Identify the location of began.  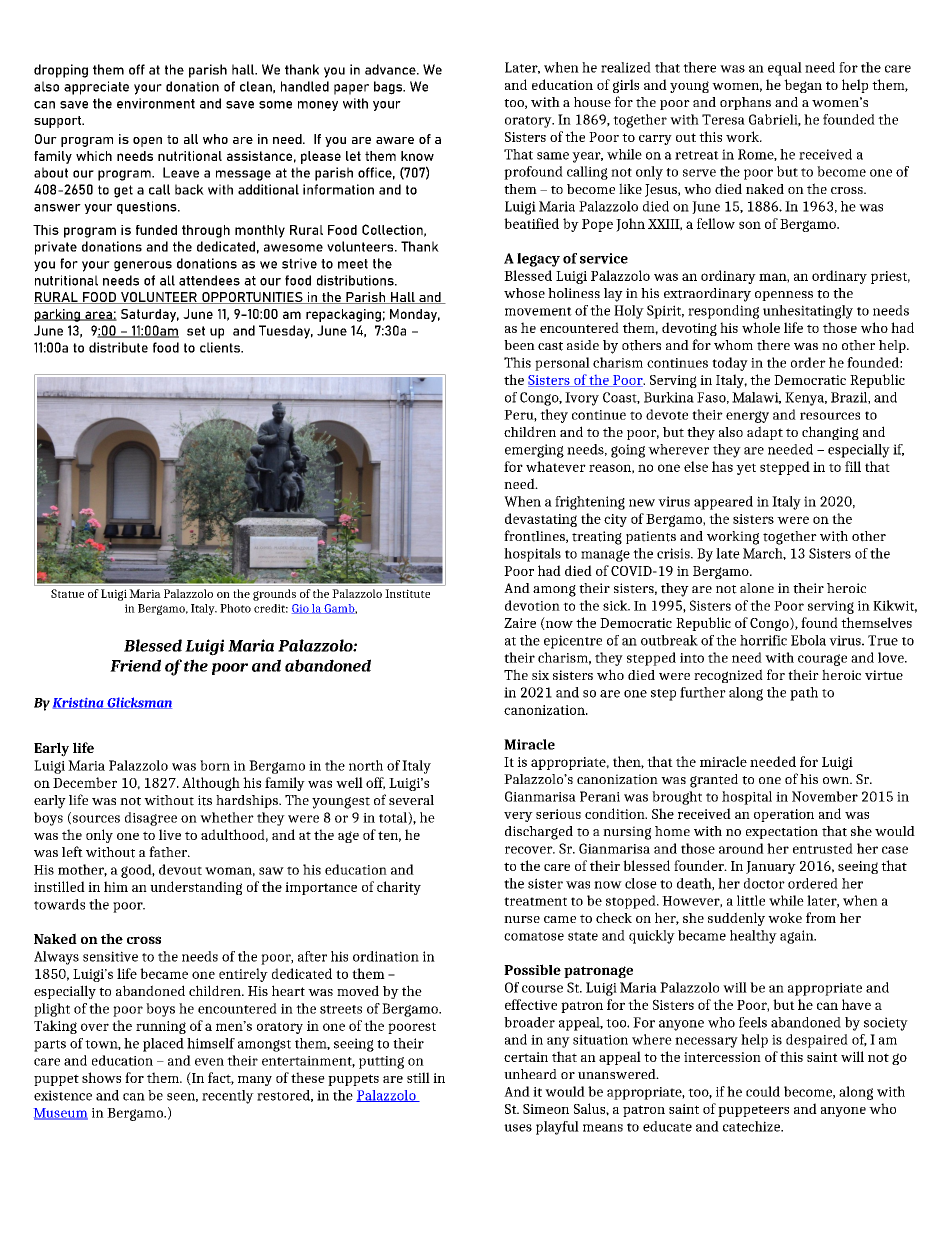
(803, 86).
